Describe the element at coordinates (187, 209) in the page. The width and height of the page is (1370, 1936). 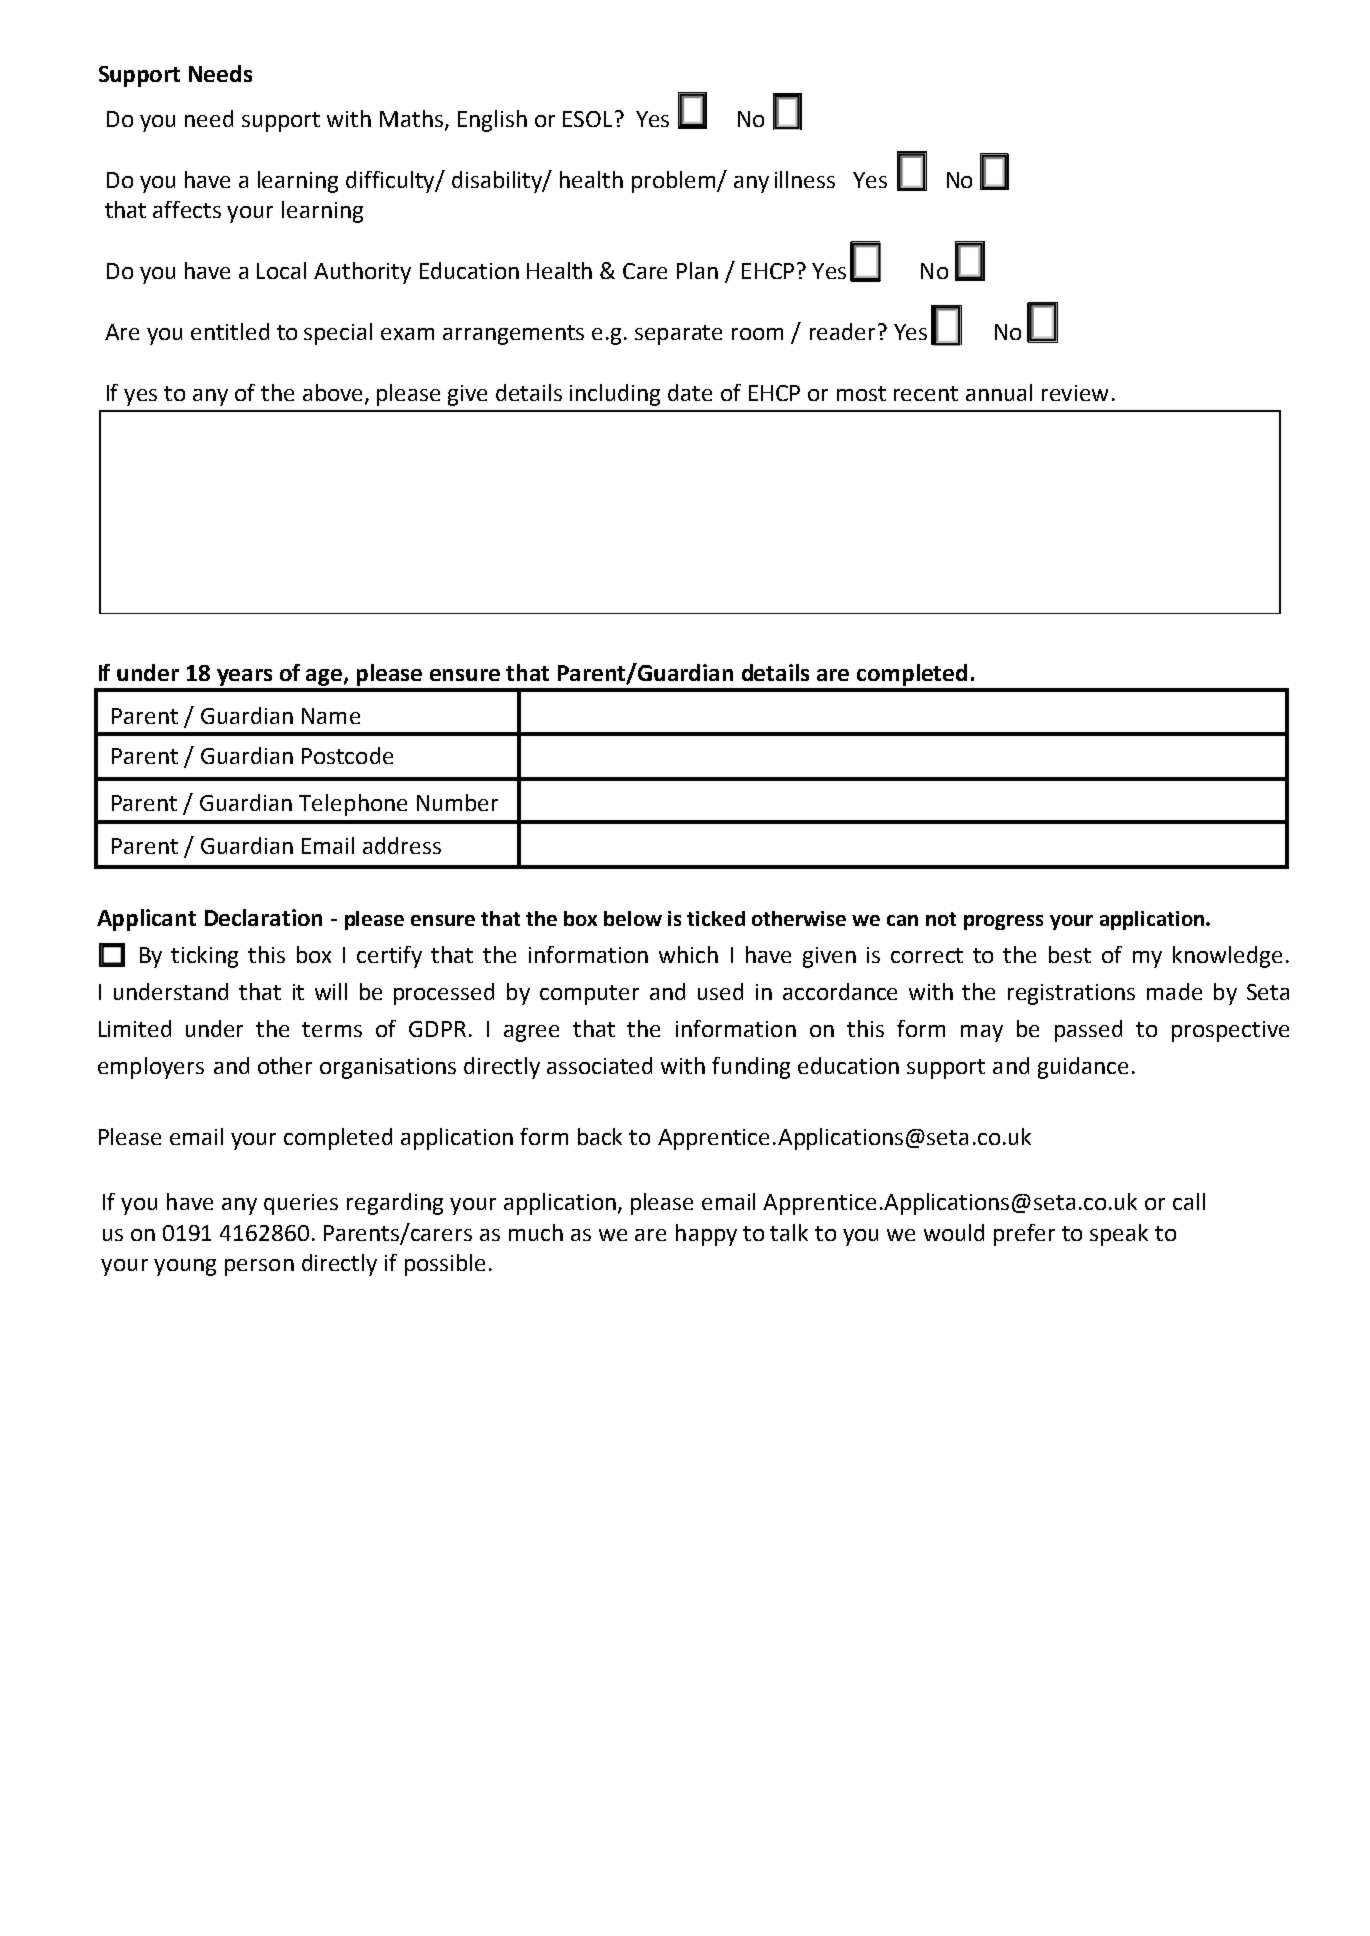
I see `affects` at that location.
